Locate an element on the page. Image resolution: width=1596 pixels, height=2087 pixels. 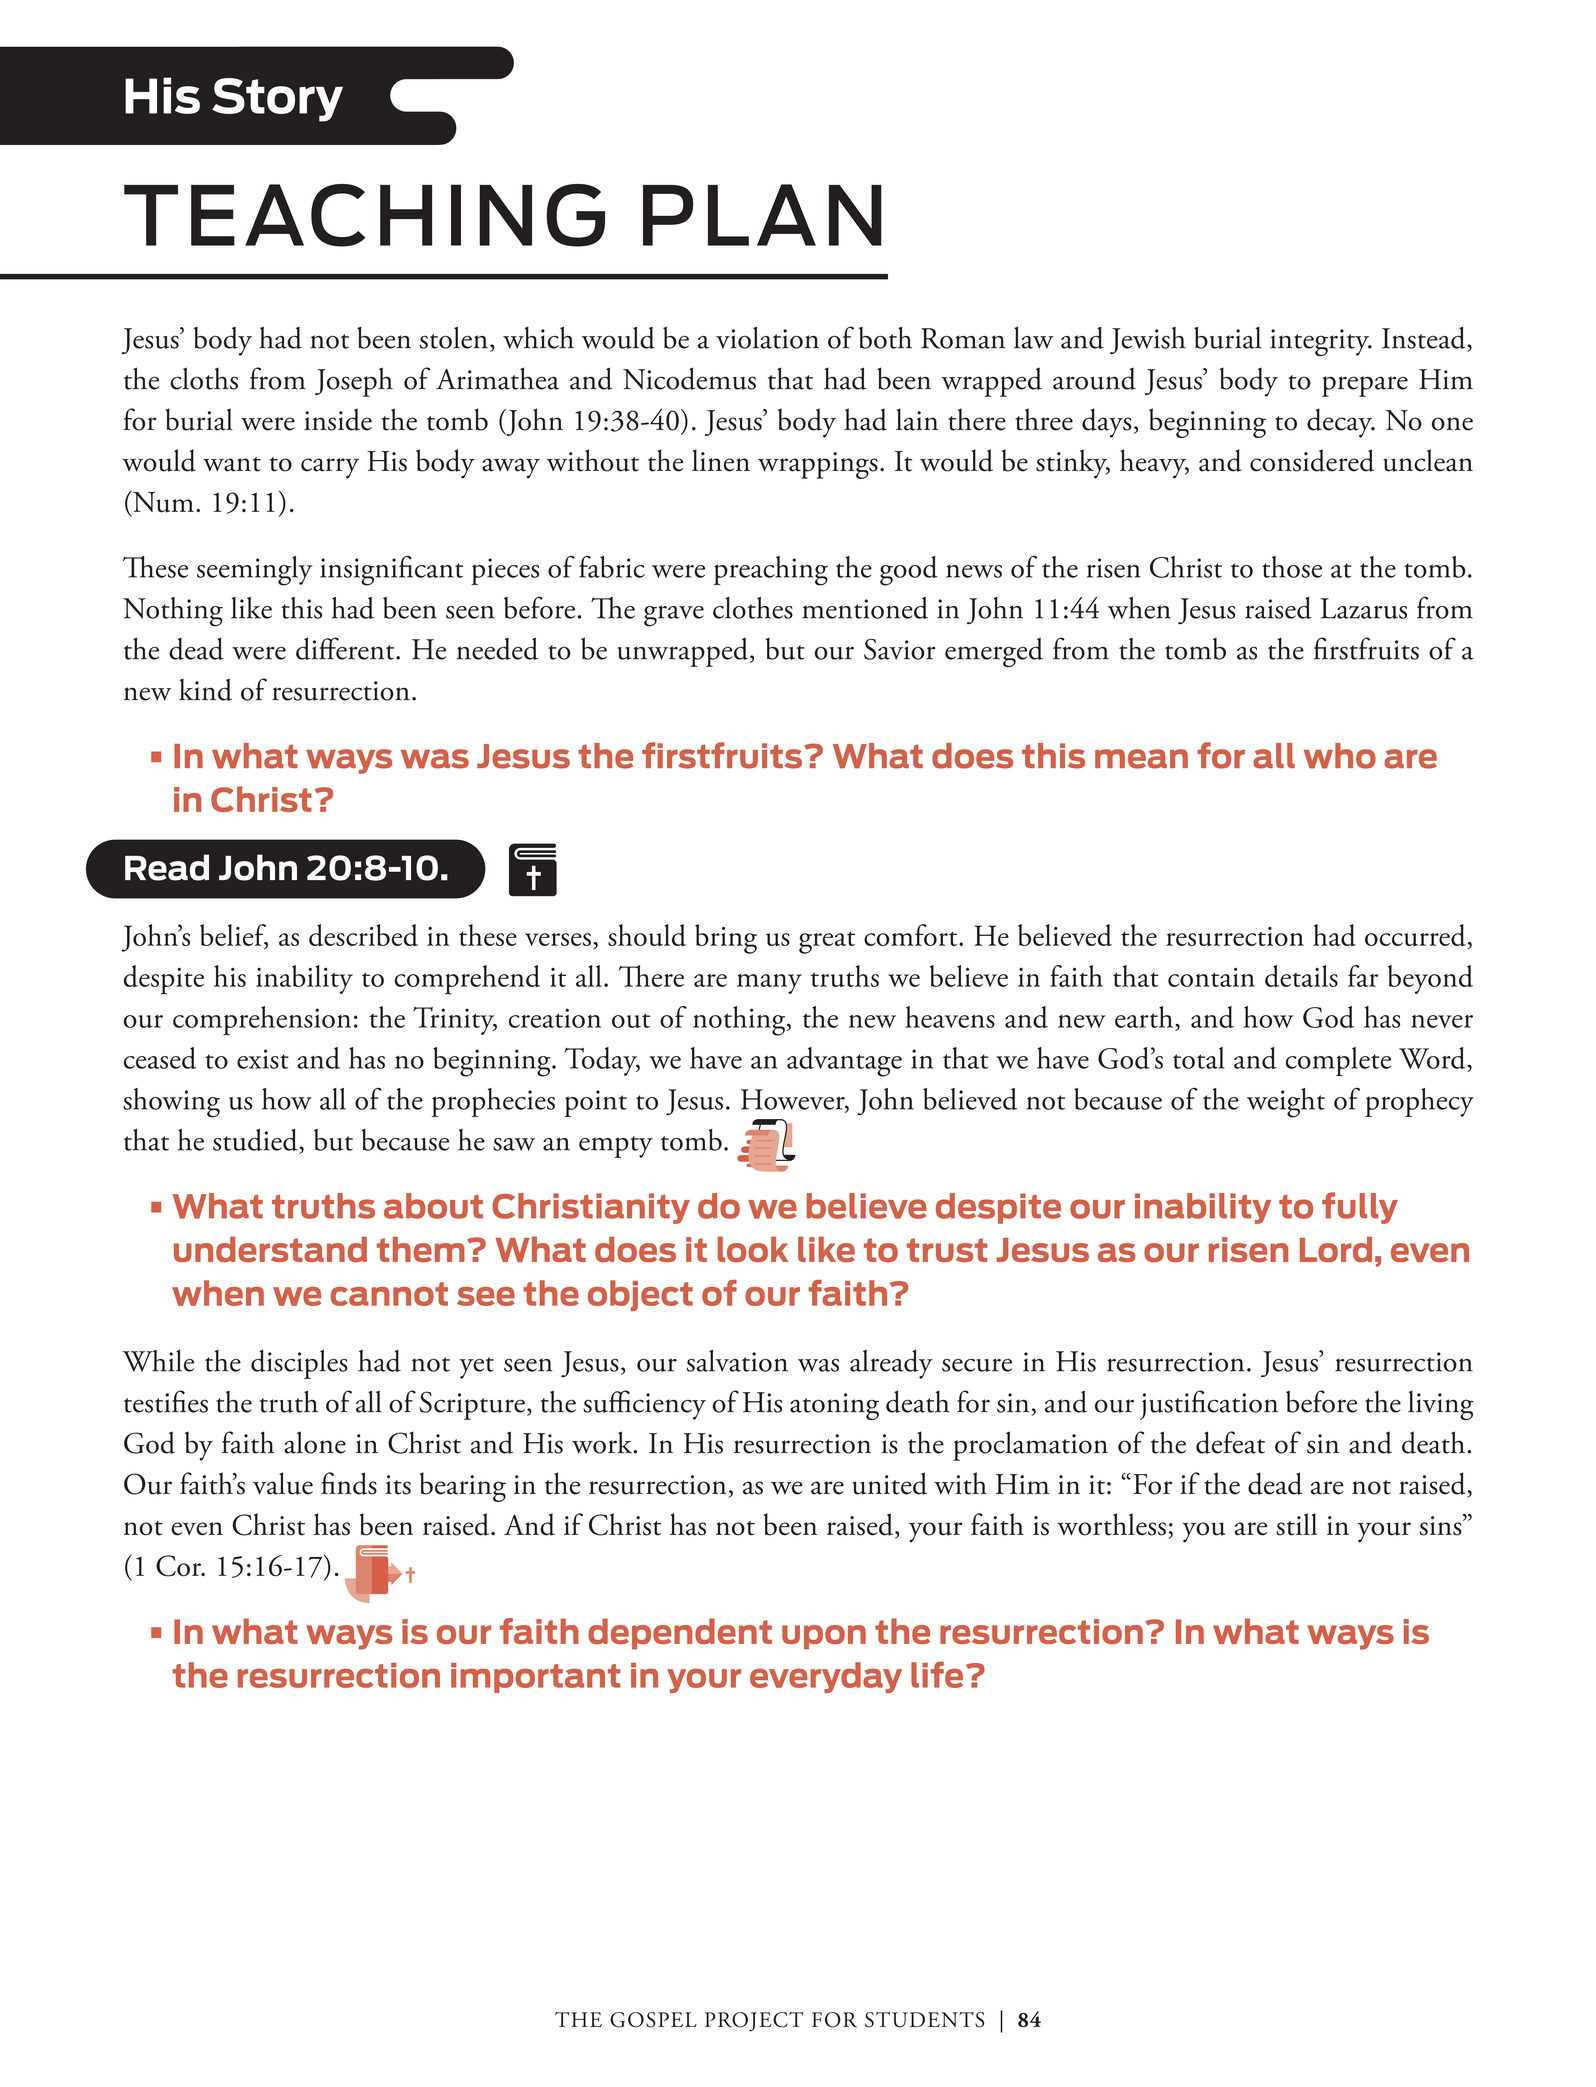
PLAN is located at coordinates (762, 215).
